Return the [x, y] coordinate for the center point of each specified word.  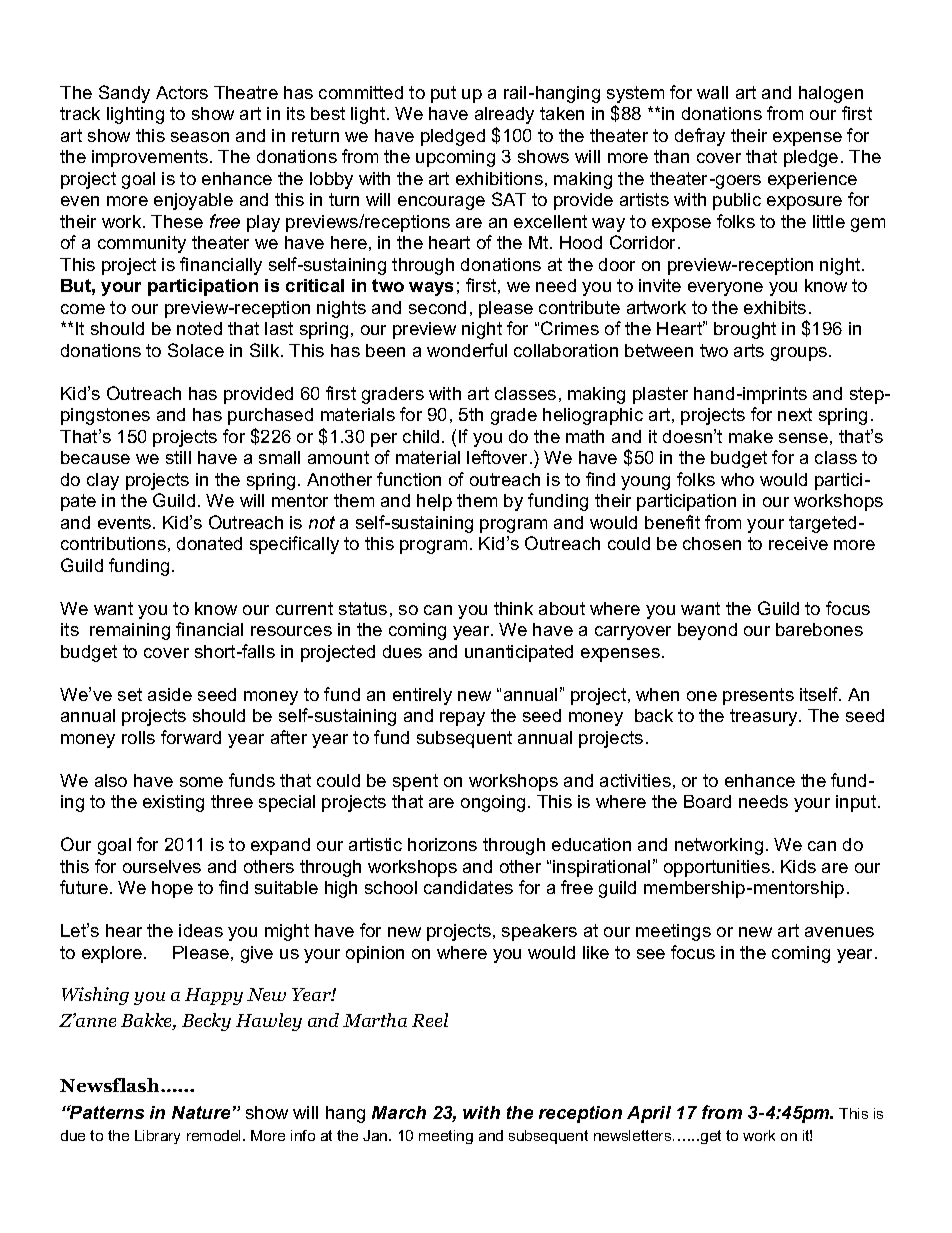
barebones [819, 629]
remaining [130, 631]
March [399, 1112]
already [504, 115]
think [513, 608]
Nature [201, 1112]
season [200, 137]
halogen [831, 94]
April [649, 1114]
